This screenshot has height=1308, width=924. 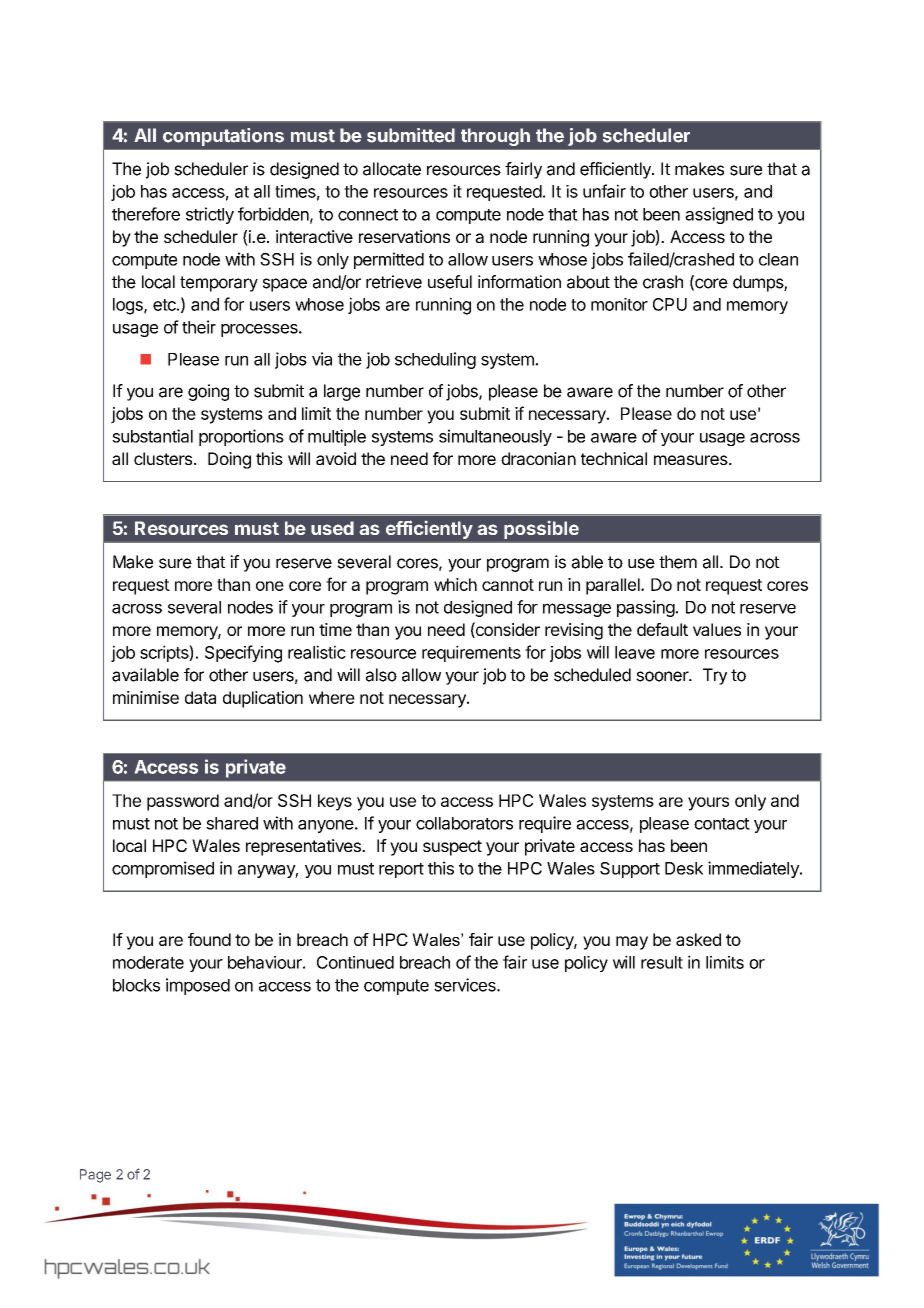 What do you see at coordinates (95, 1176) in the screenshot?
I see `Page` at bounding box center [95, 1176].
